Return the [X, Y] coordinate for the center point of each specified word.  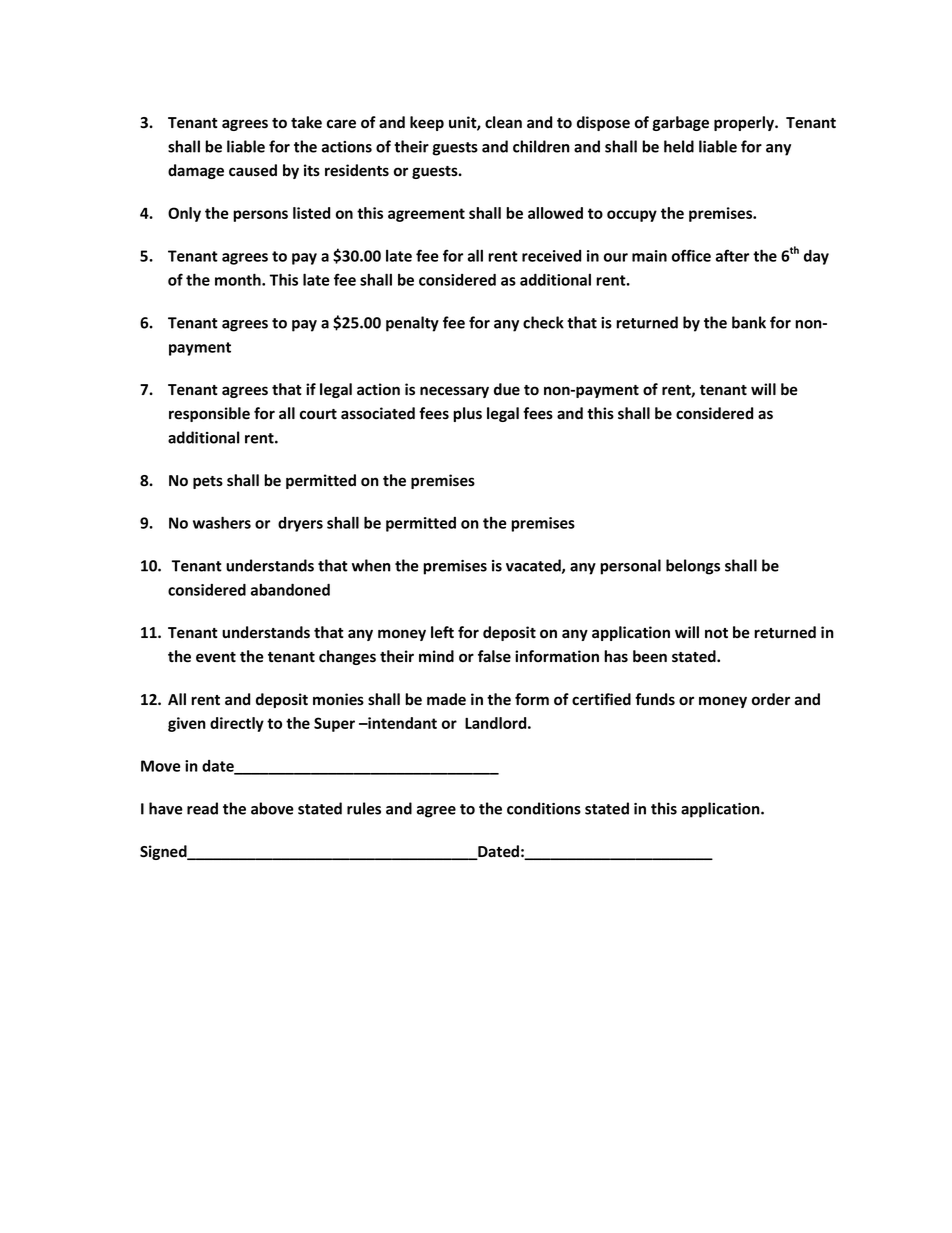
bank [749, 322]
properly [745, 123]
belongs [693, 567]
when [371, 565]
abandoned [290, 590]
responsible [209, 414]
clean [503, 122]
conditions [544, 808]
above [272, 808]
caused [253, 170]
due [507, 389]
